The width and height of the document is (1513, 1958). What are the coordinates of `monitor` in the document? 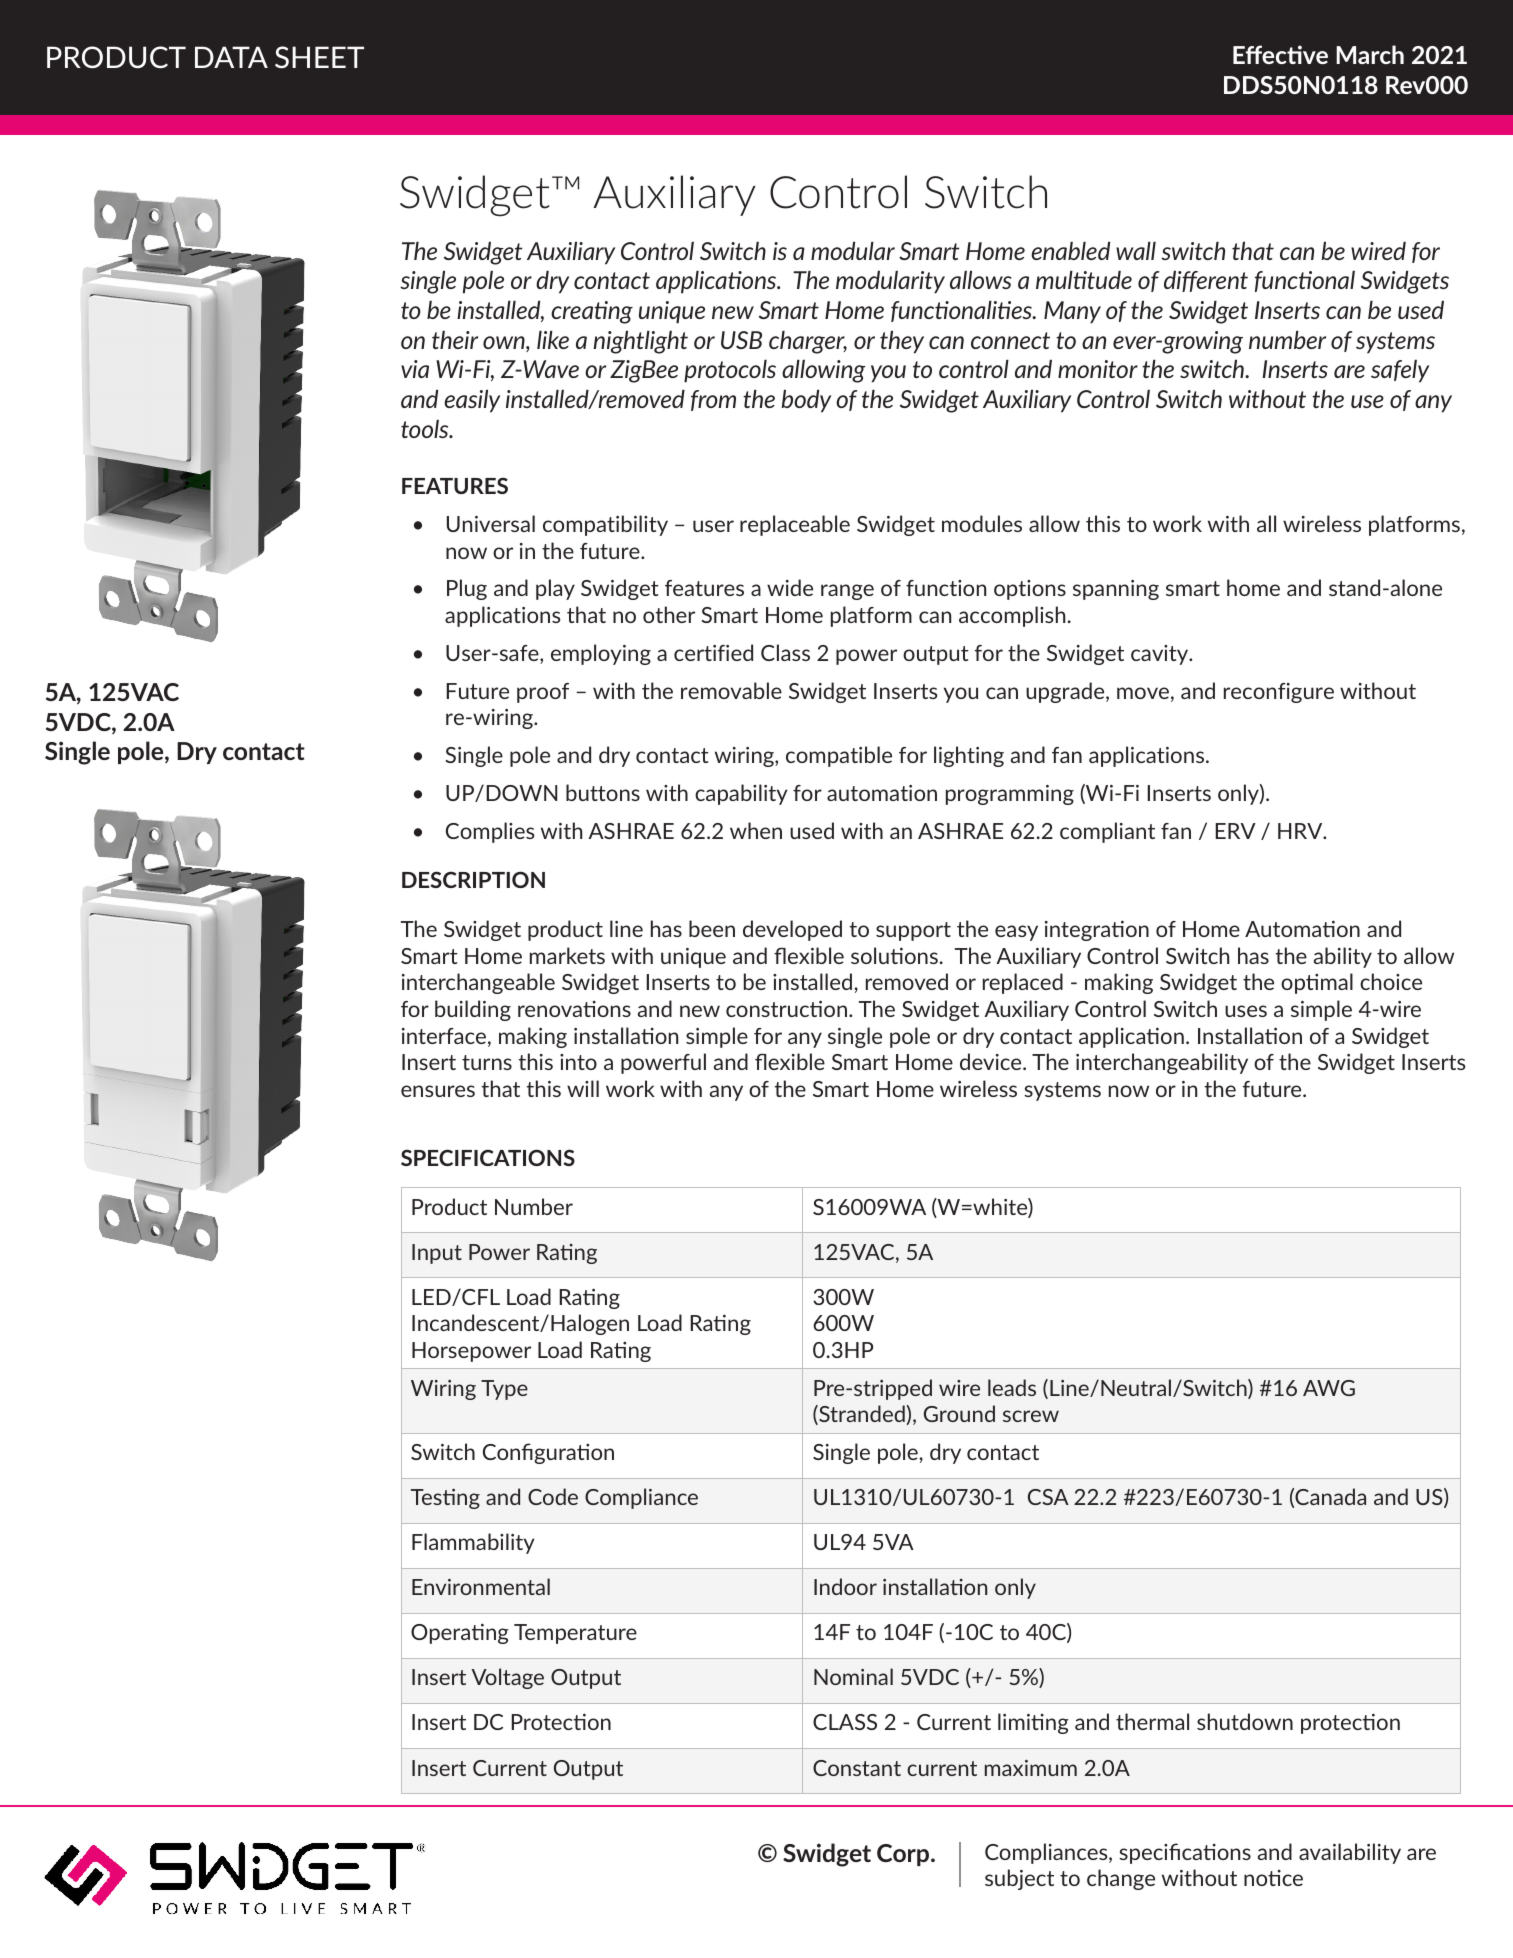 It's located at (1098, 369).
